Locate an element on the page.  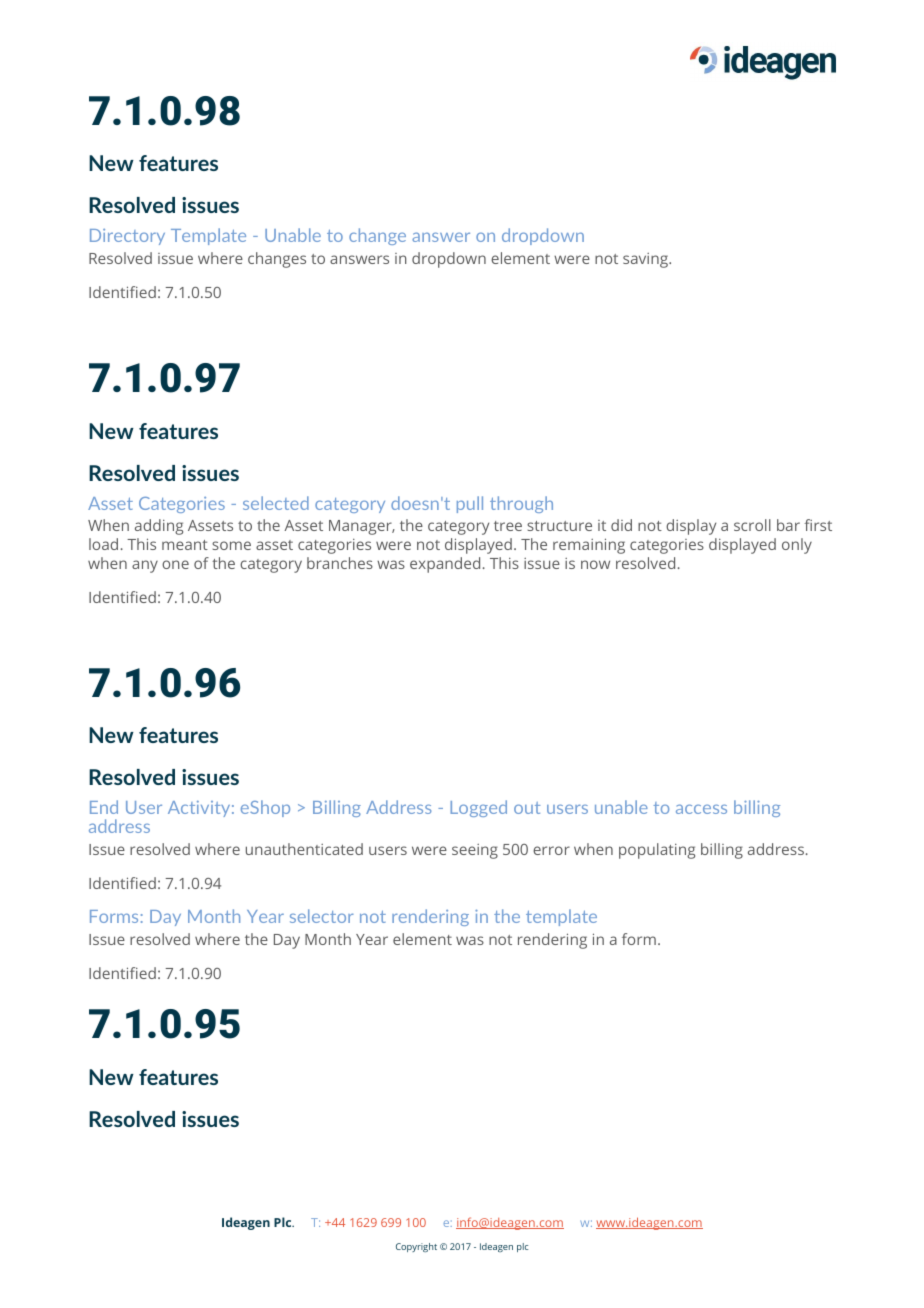
expanded is located at coordinates (445, 565).
